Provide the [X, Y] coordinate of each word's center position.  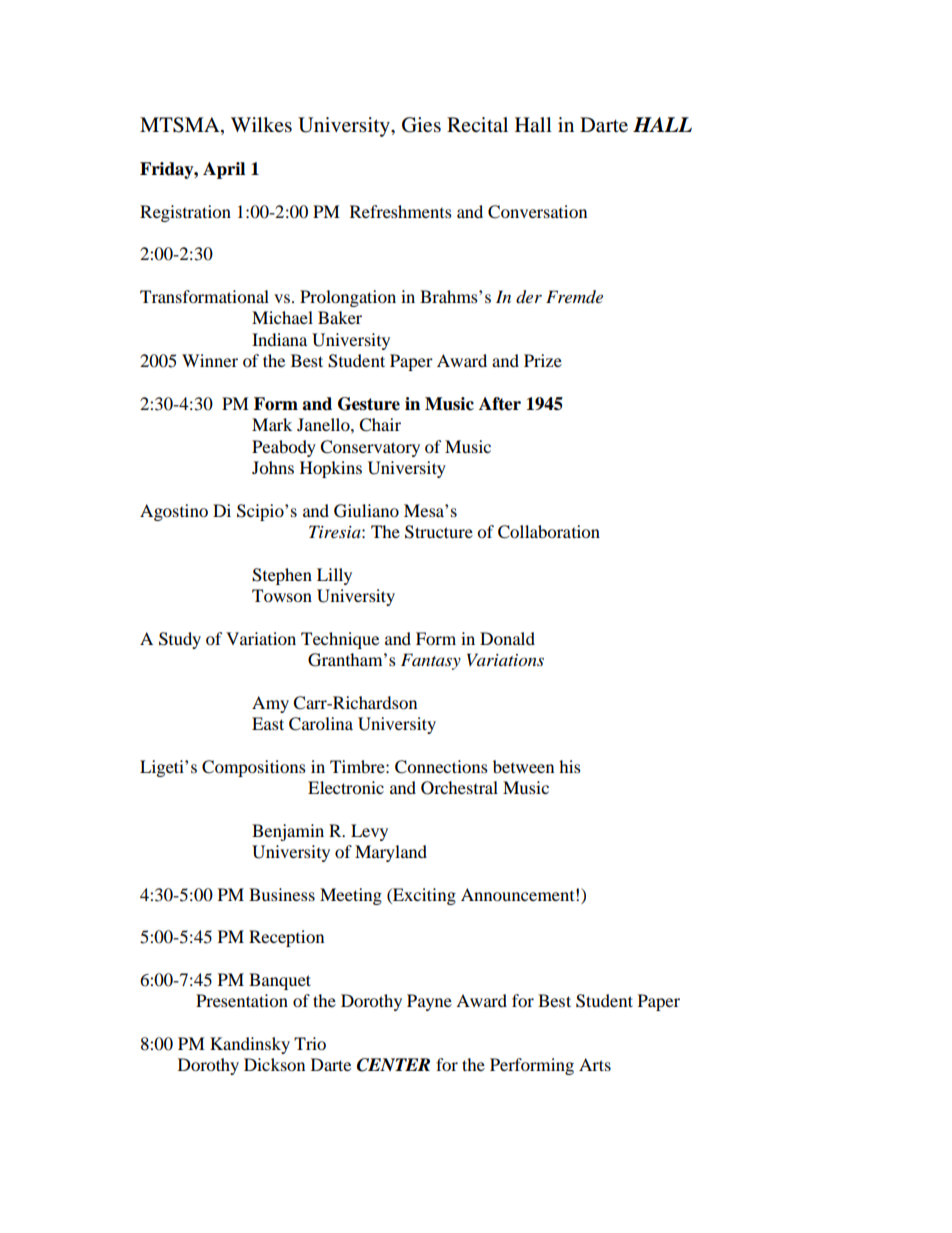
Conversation [537, 212]
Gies [421, 125]
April [224, 170]
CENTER [393, 1065]
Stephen [282, 576]
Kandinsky [250, 1045]
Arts [595, 1064]
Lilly [334, 576]
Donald [507, 638]
